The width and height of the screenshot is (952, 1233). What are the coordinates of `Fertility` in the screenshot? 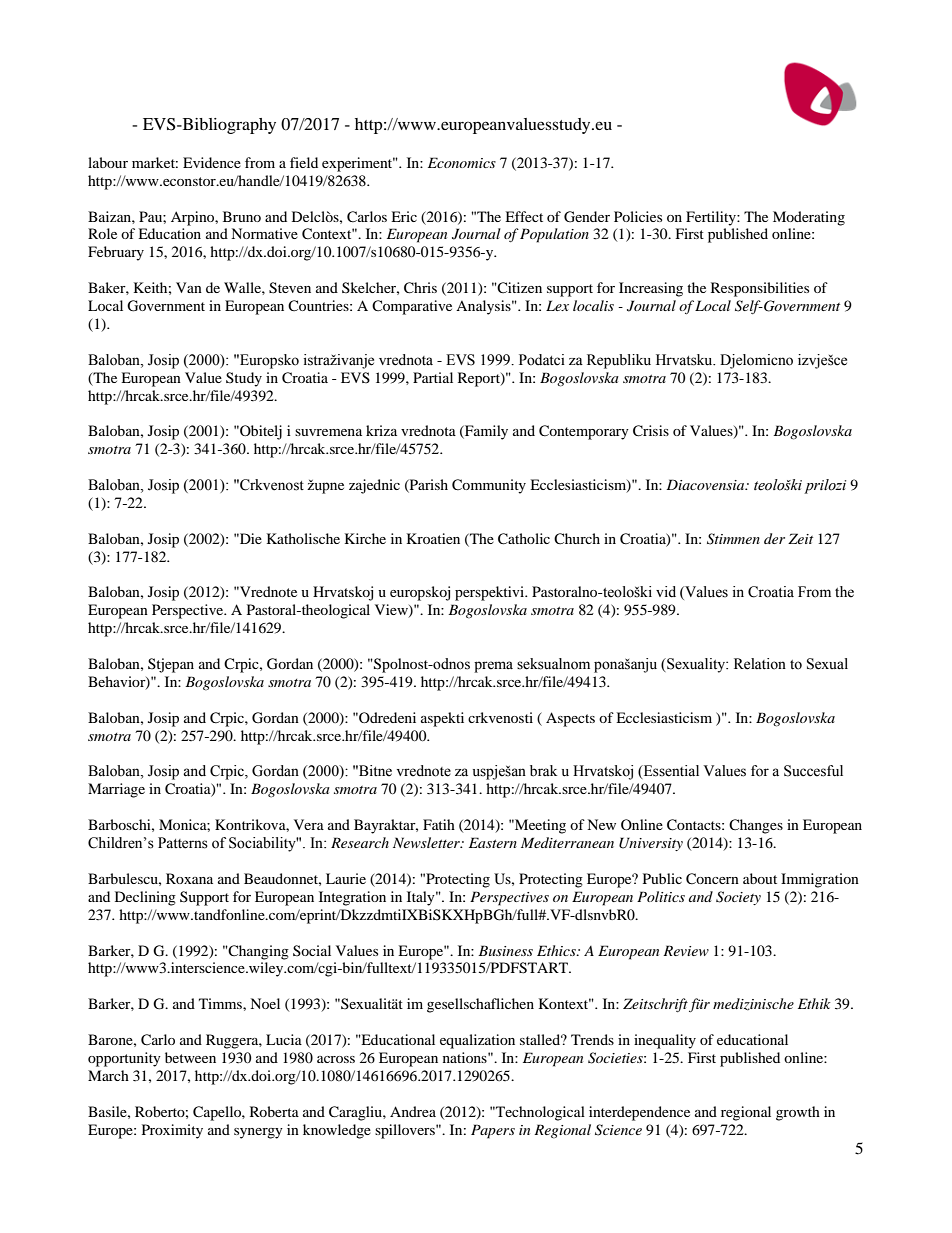 It's located at (712, 218).
